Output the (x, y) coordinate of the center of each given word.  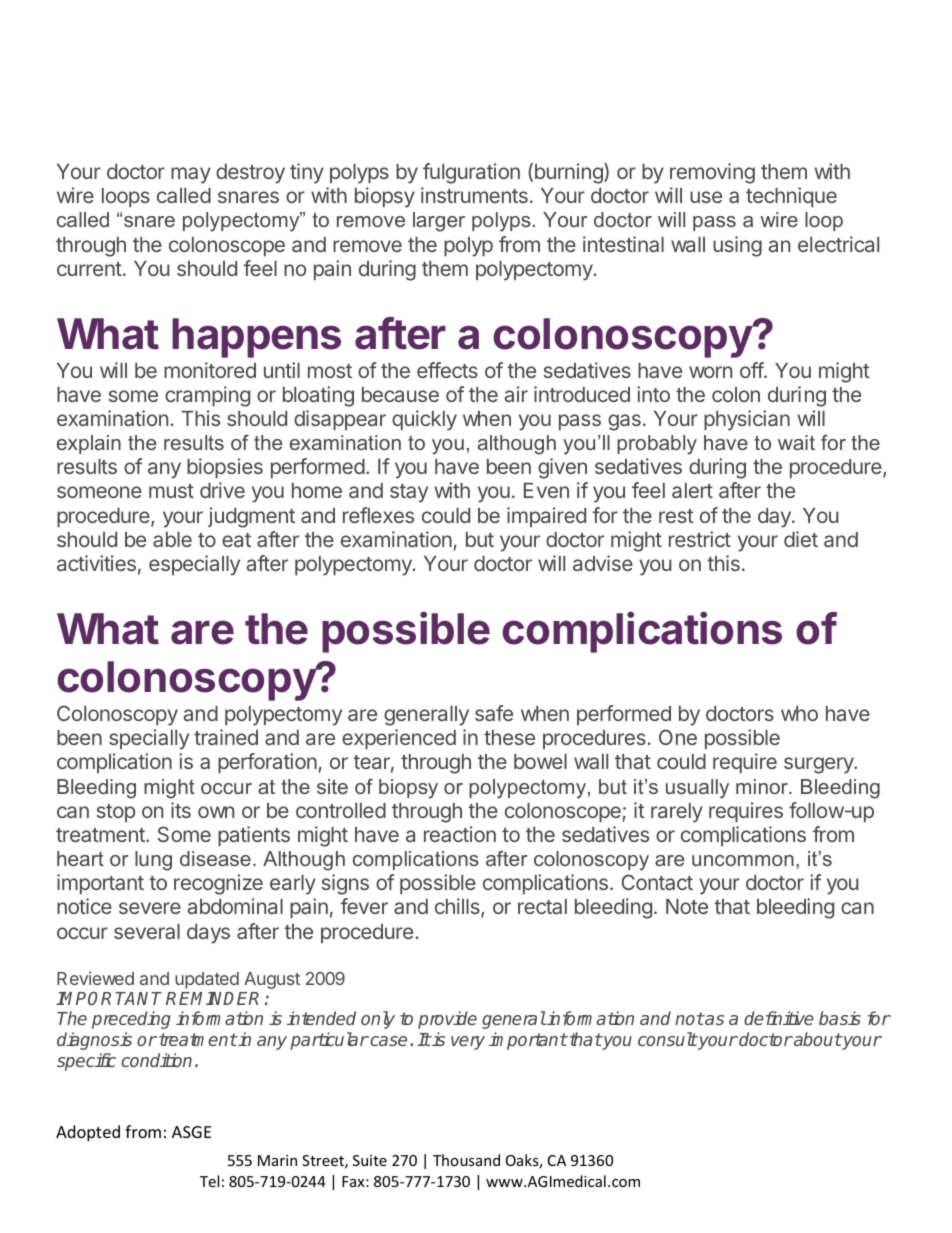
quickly (424, 420)
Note (687, 906)
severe (150, 908)
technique (791, 197)
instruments (474, 195)
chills (458, 908)
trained (226, 737)
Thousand (466, 1160)
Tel (209, 1181)
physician (747, 420)
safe (494, 713)
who (799, 713)
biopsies (225, 468)
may (191, 175)
